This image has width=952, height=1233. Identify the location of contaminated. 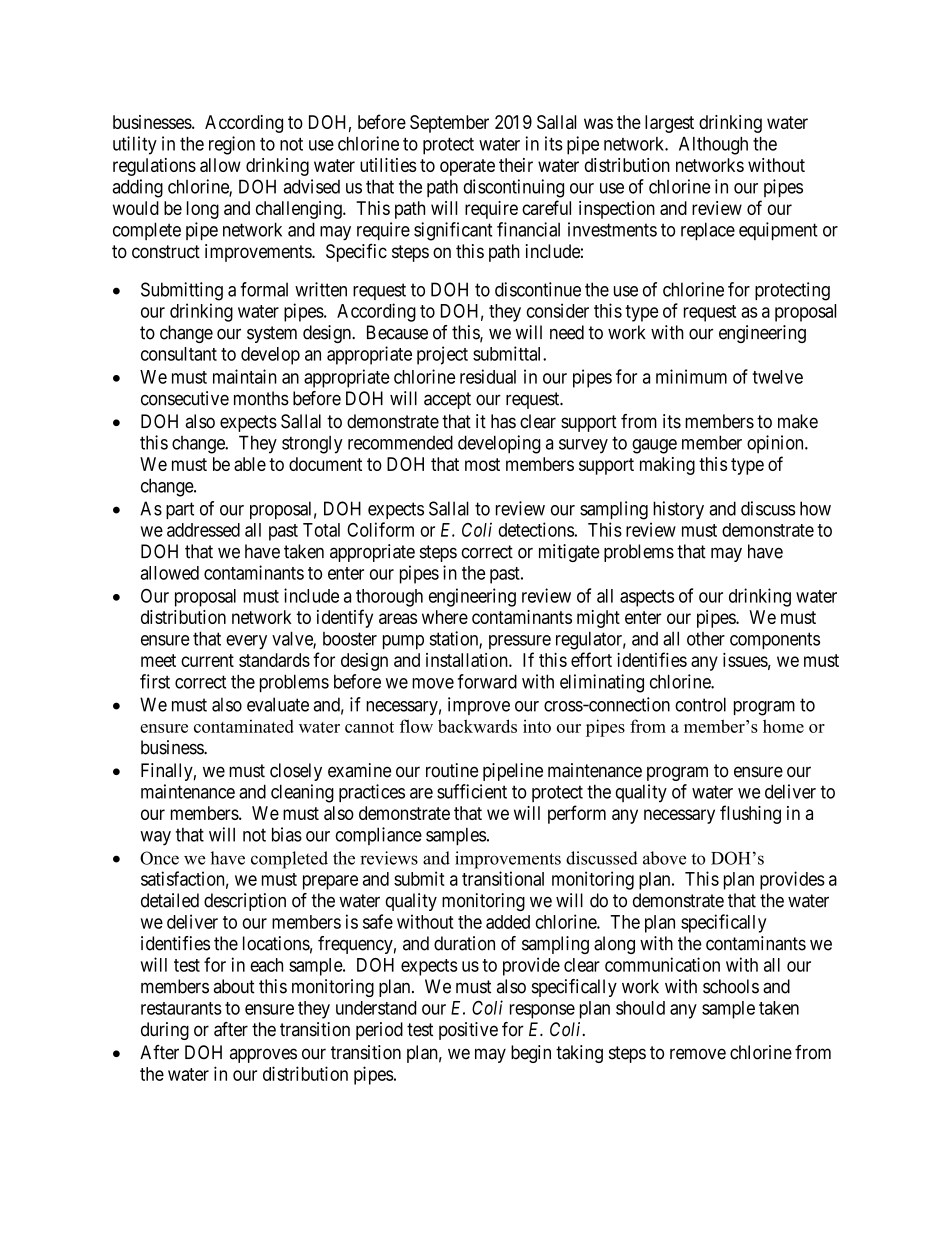
(244, 726).
